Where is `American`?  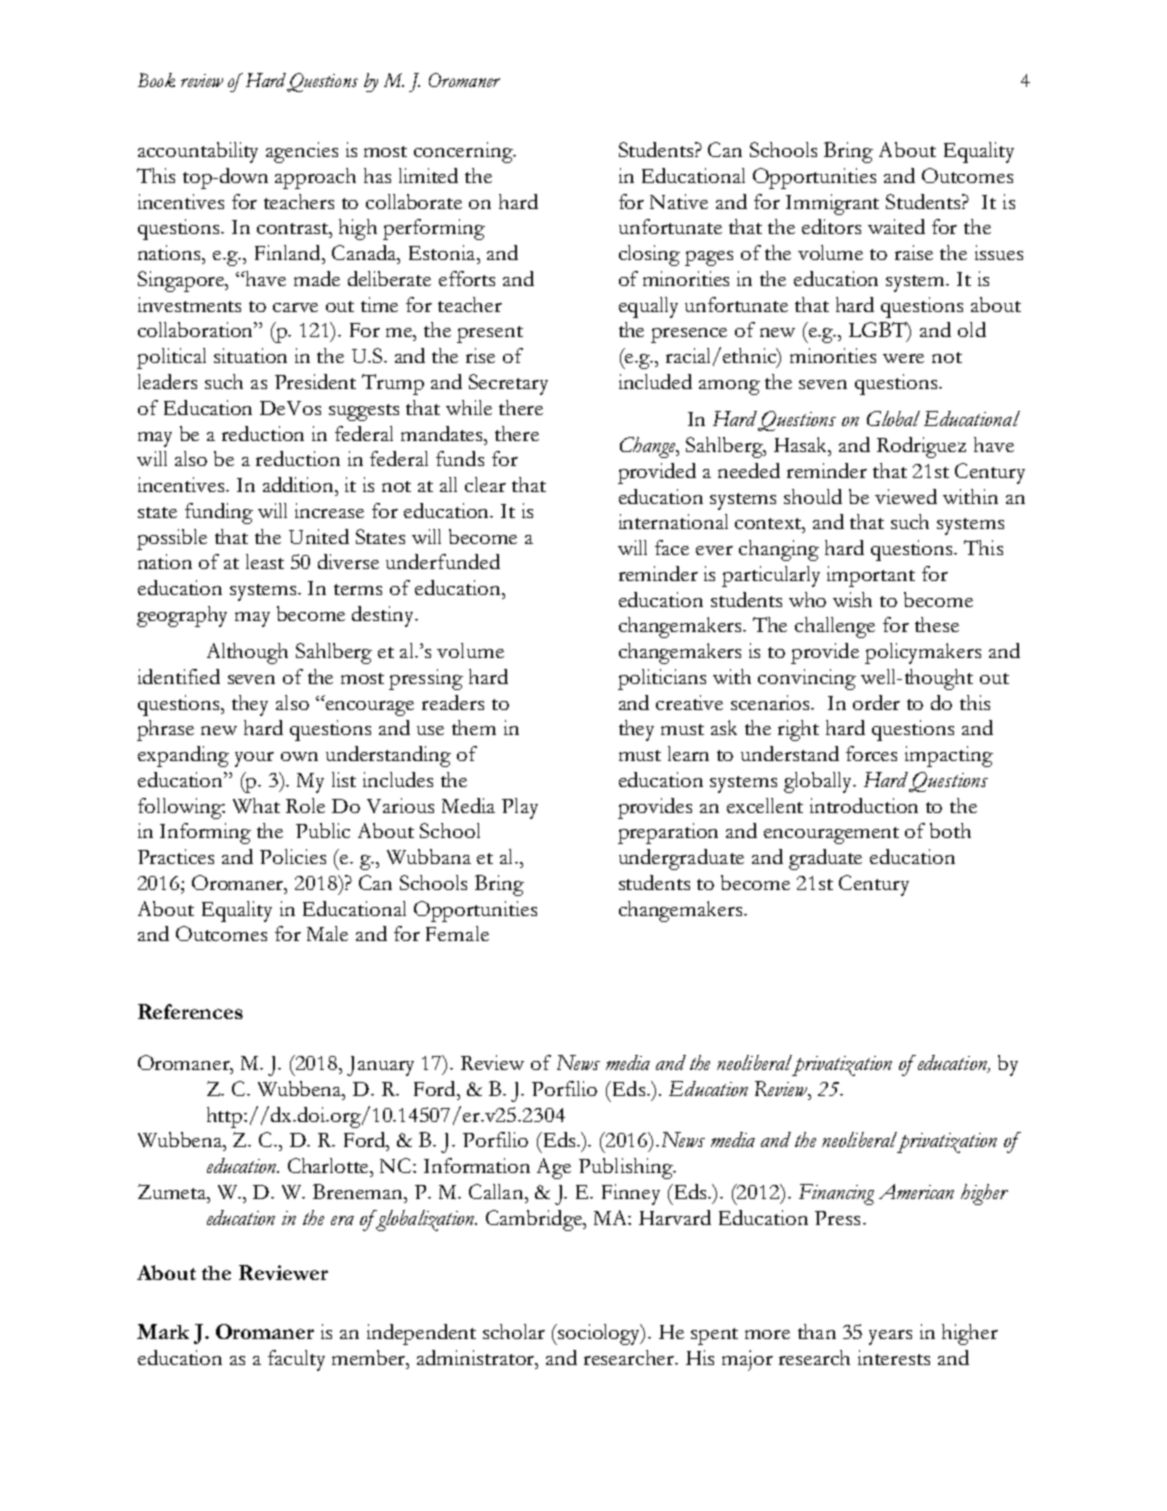
American is located at coordinates (916, 1191).
